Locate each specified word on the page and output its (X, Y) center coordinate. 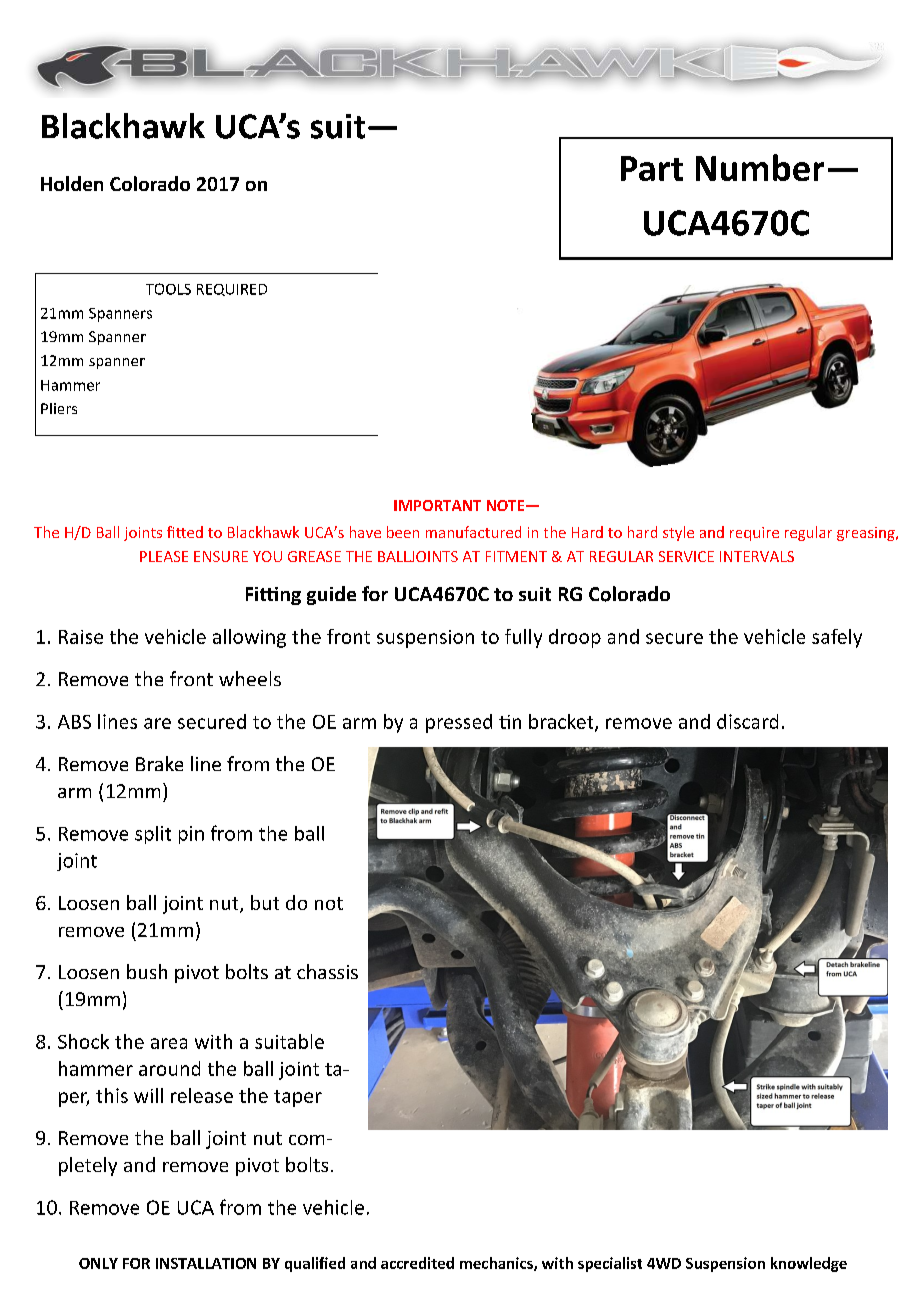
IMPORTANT (437, 505)
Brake (159, 763)
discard (747, 721)
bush (147, 971)
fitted (185, 532)
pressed (459, 723)
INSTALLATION (206, 1263)
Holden (72, 183)
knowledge (809, 1264)
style (678, 533)
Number (760, 167)
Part (652, 168)
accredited (417, 1263)
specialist (610, 1264)
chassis (327, 971)
